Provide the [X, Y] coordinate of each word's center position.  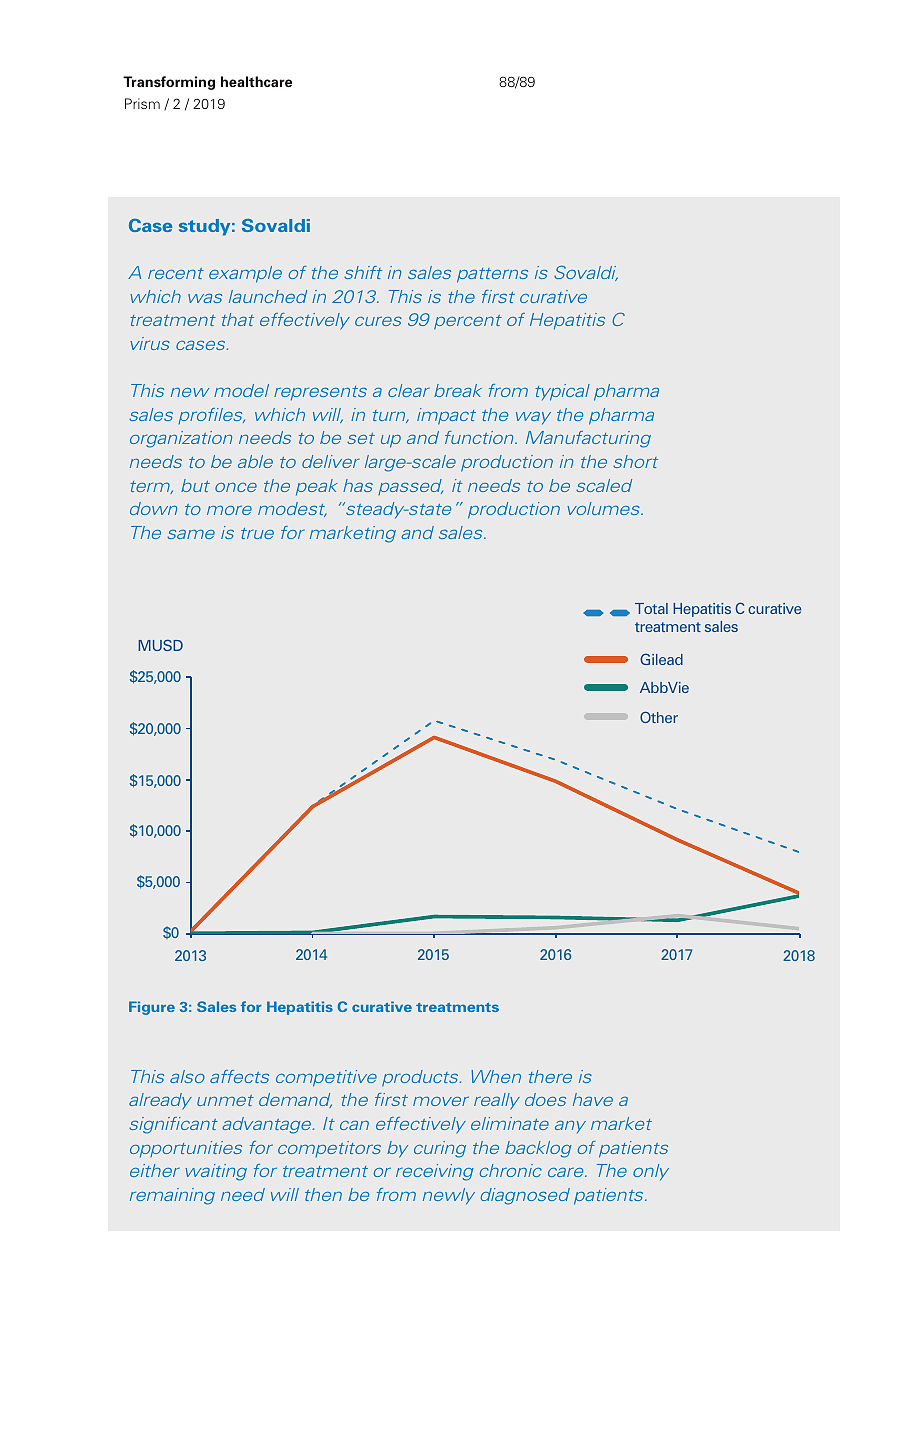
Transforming [169, 83]
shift [363, 272]
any [570, 1127]
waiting [216, 1172]
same [191, 534]
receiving [435, 1172]
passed [410, 487]
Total [651, 608]
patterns [492, 275]
